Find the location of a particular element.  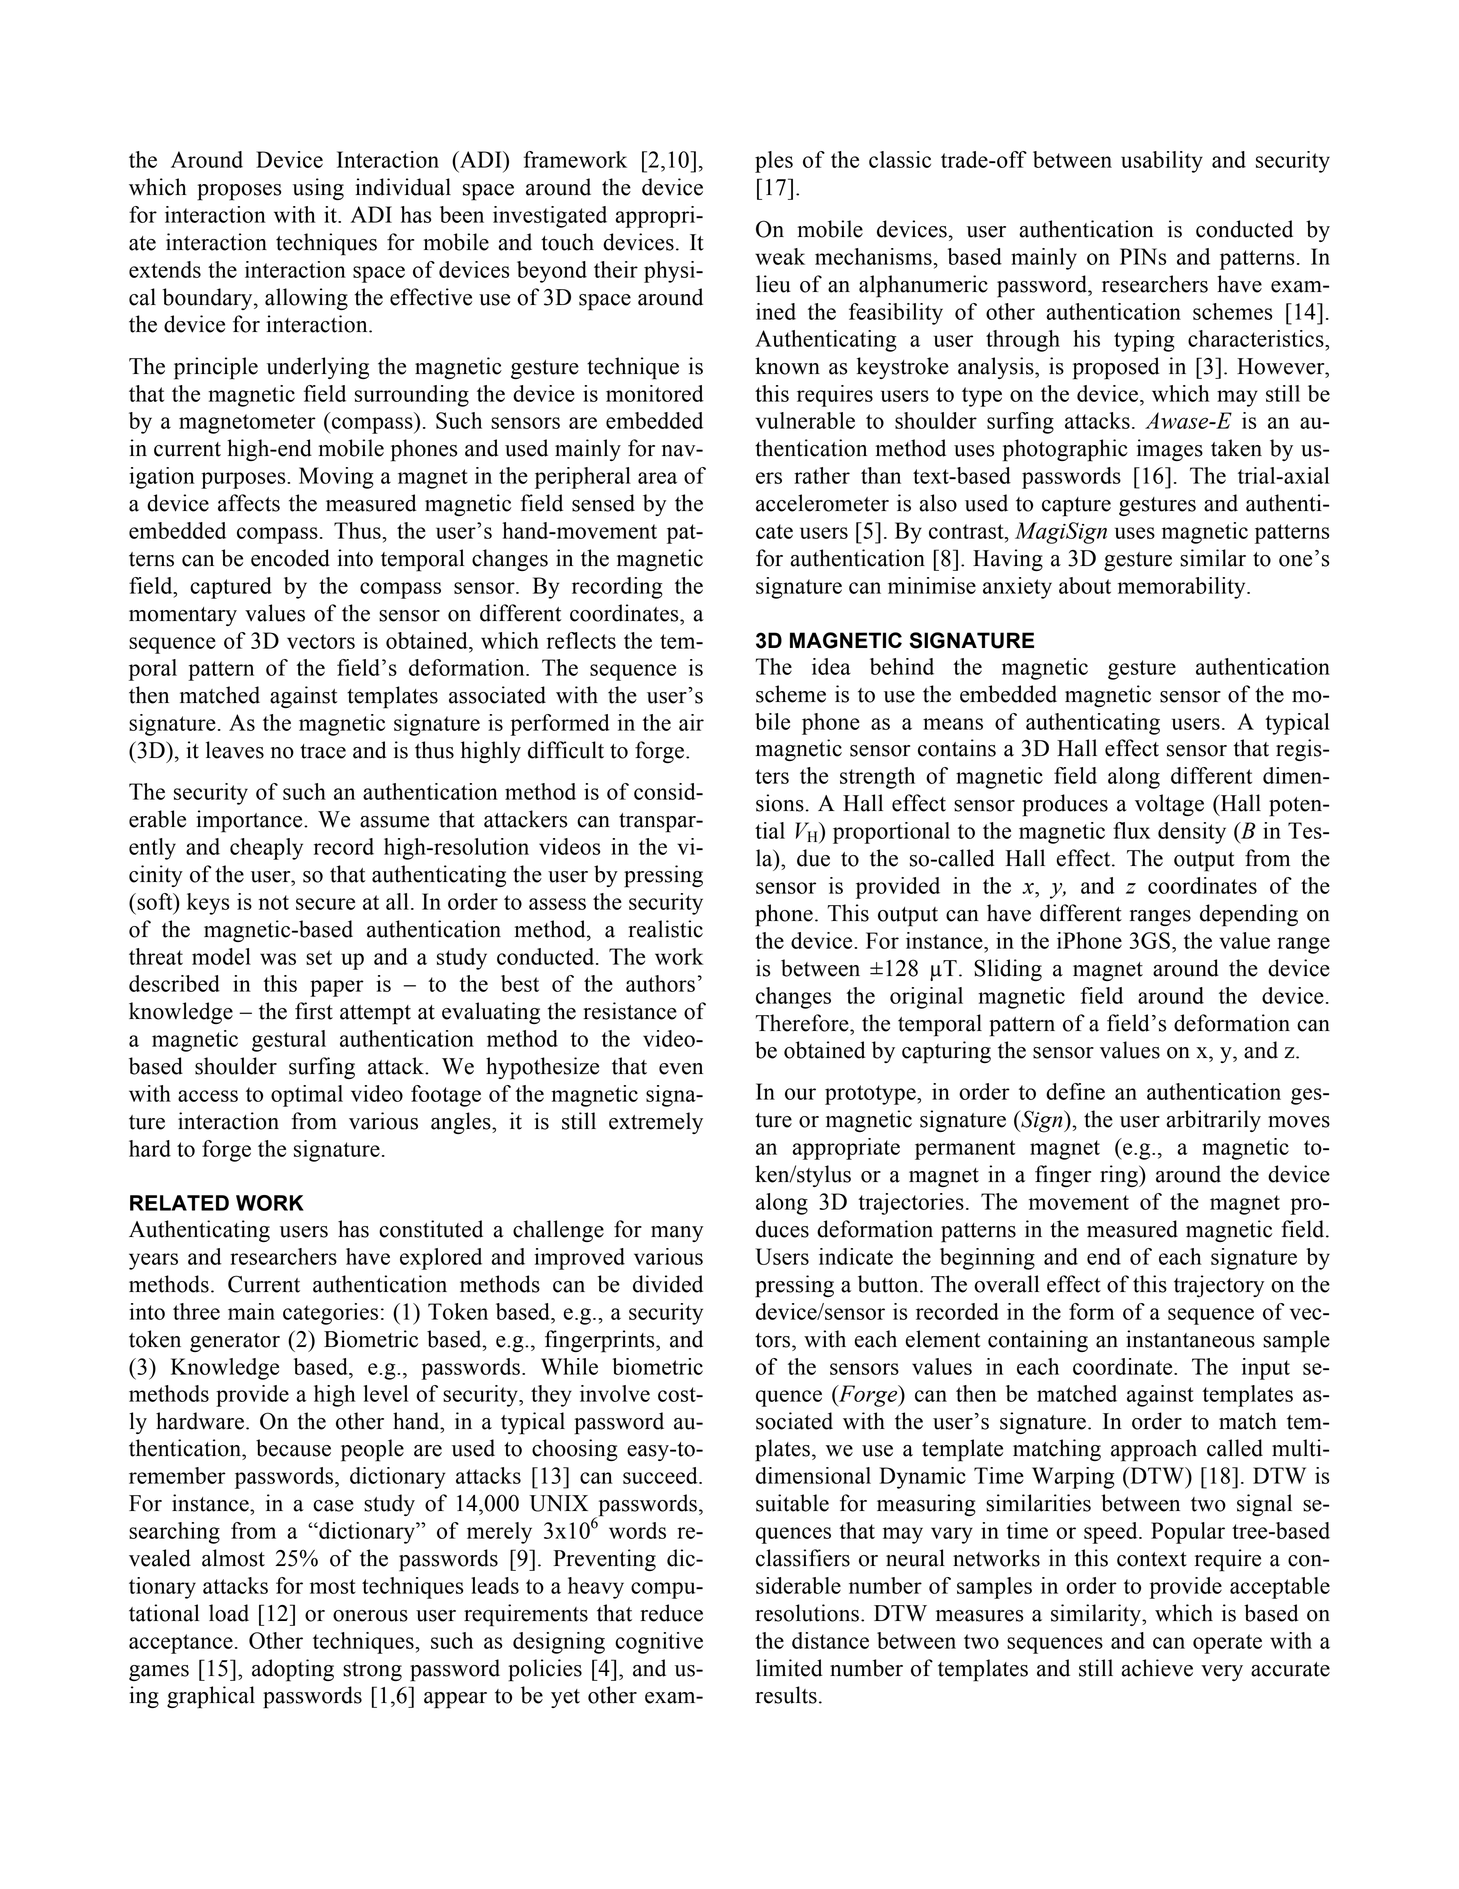

achieve is located at coordinates (1157, 1668).
